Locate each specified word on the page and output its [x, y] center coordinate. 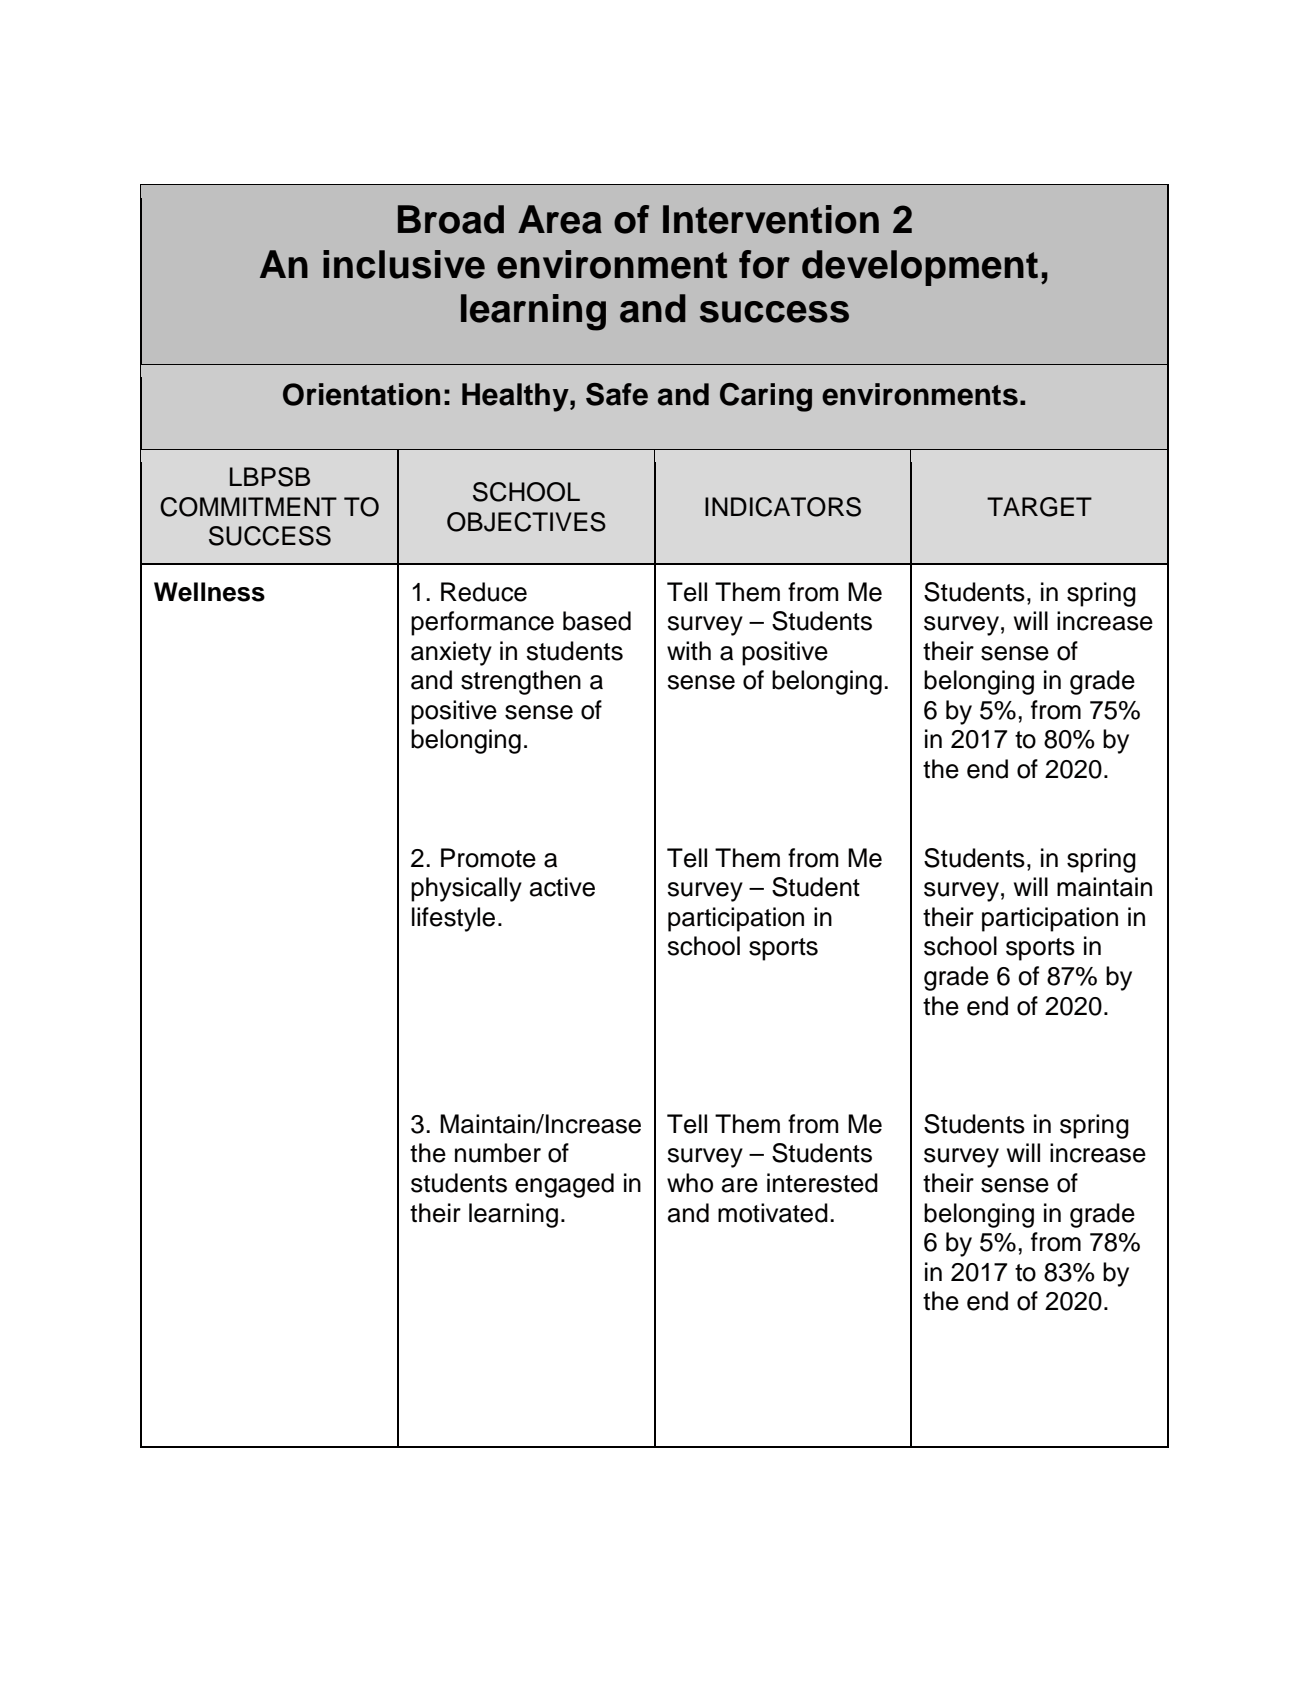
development [920, 268]
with [689, 650]
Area [560, 219]
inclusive [404, 264]
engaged [564, 1185]
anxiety [451, 653]
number [498, 1153]
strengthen [521, 682]
